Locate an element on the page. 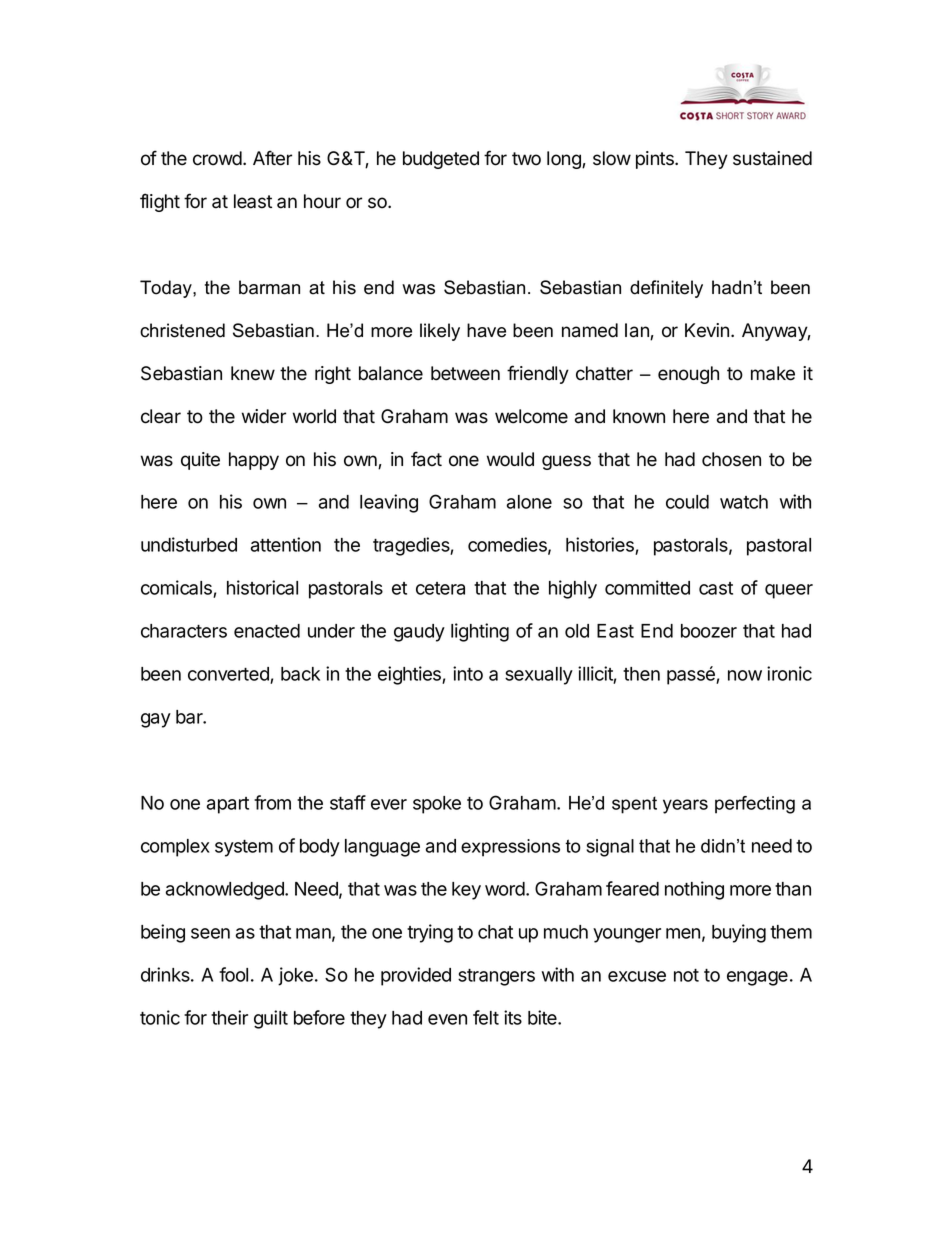 The width and height of the page is (952, 1233). strangers is located at coordinates (496, 977).
